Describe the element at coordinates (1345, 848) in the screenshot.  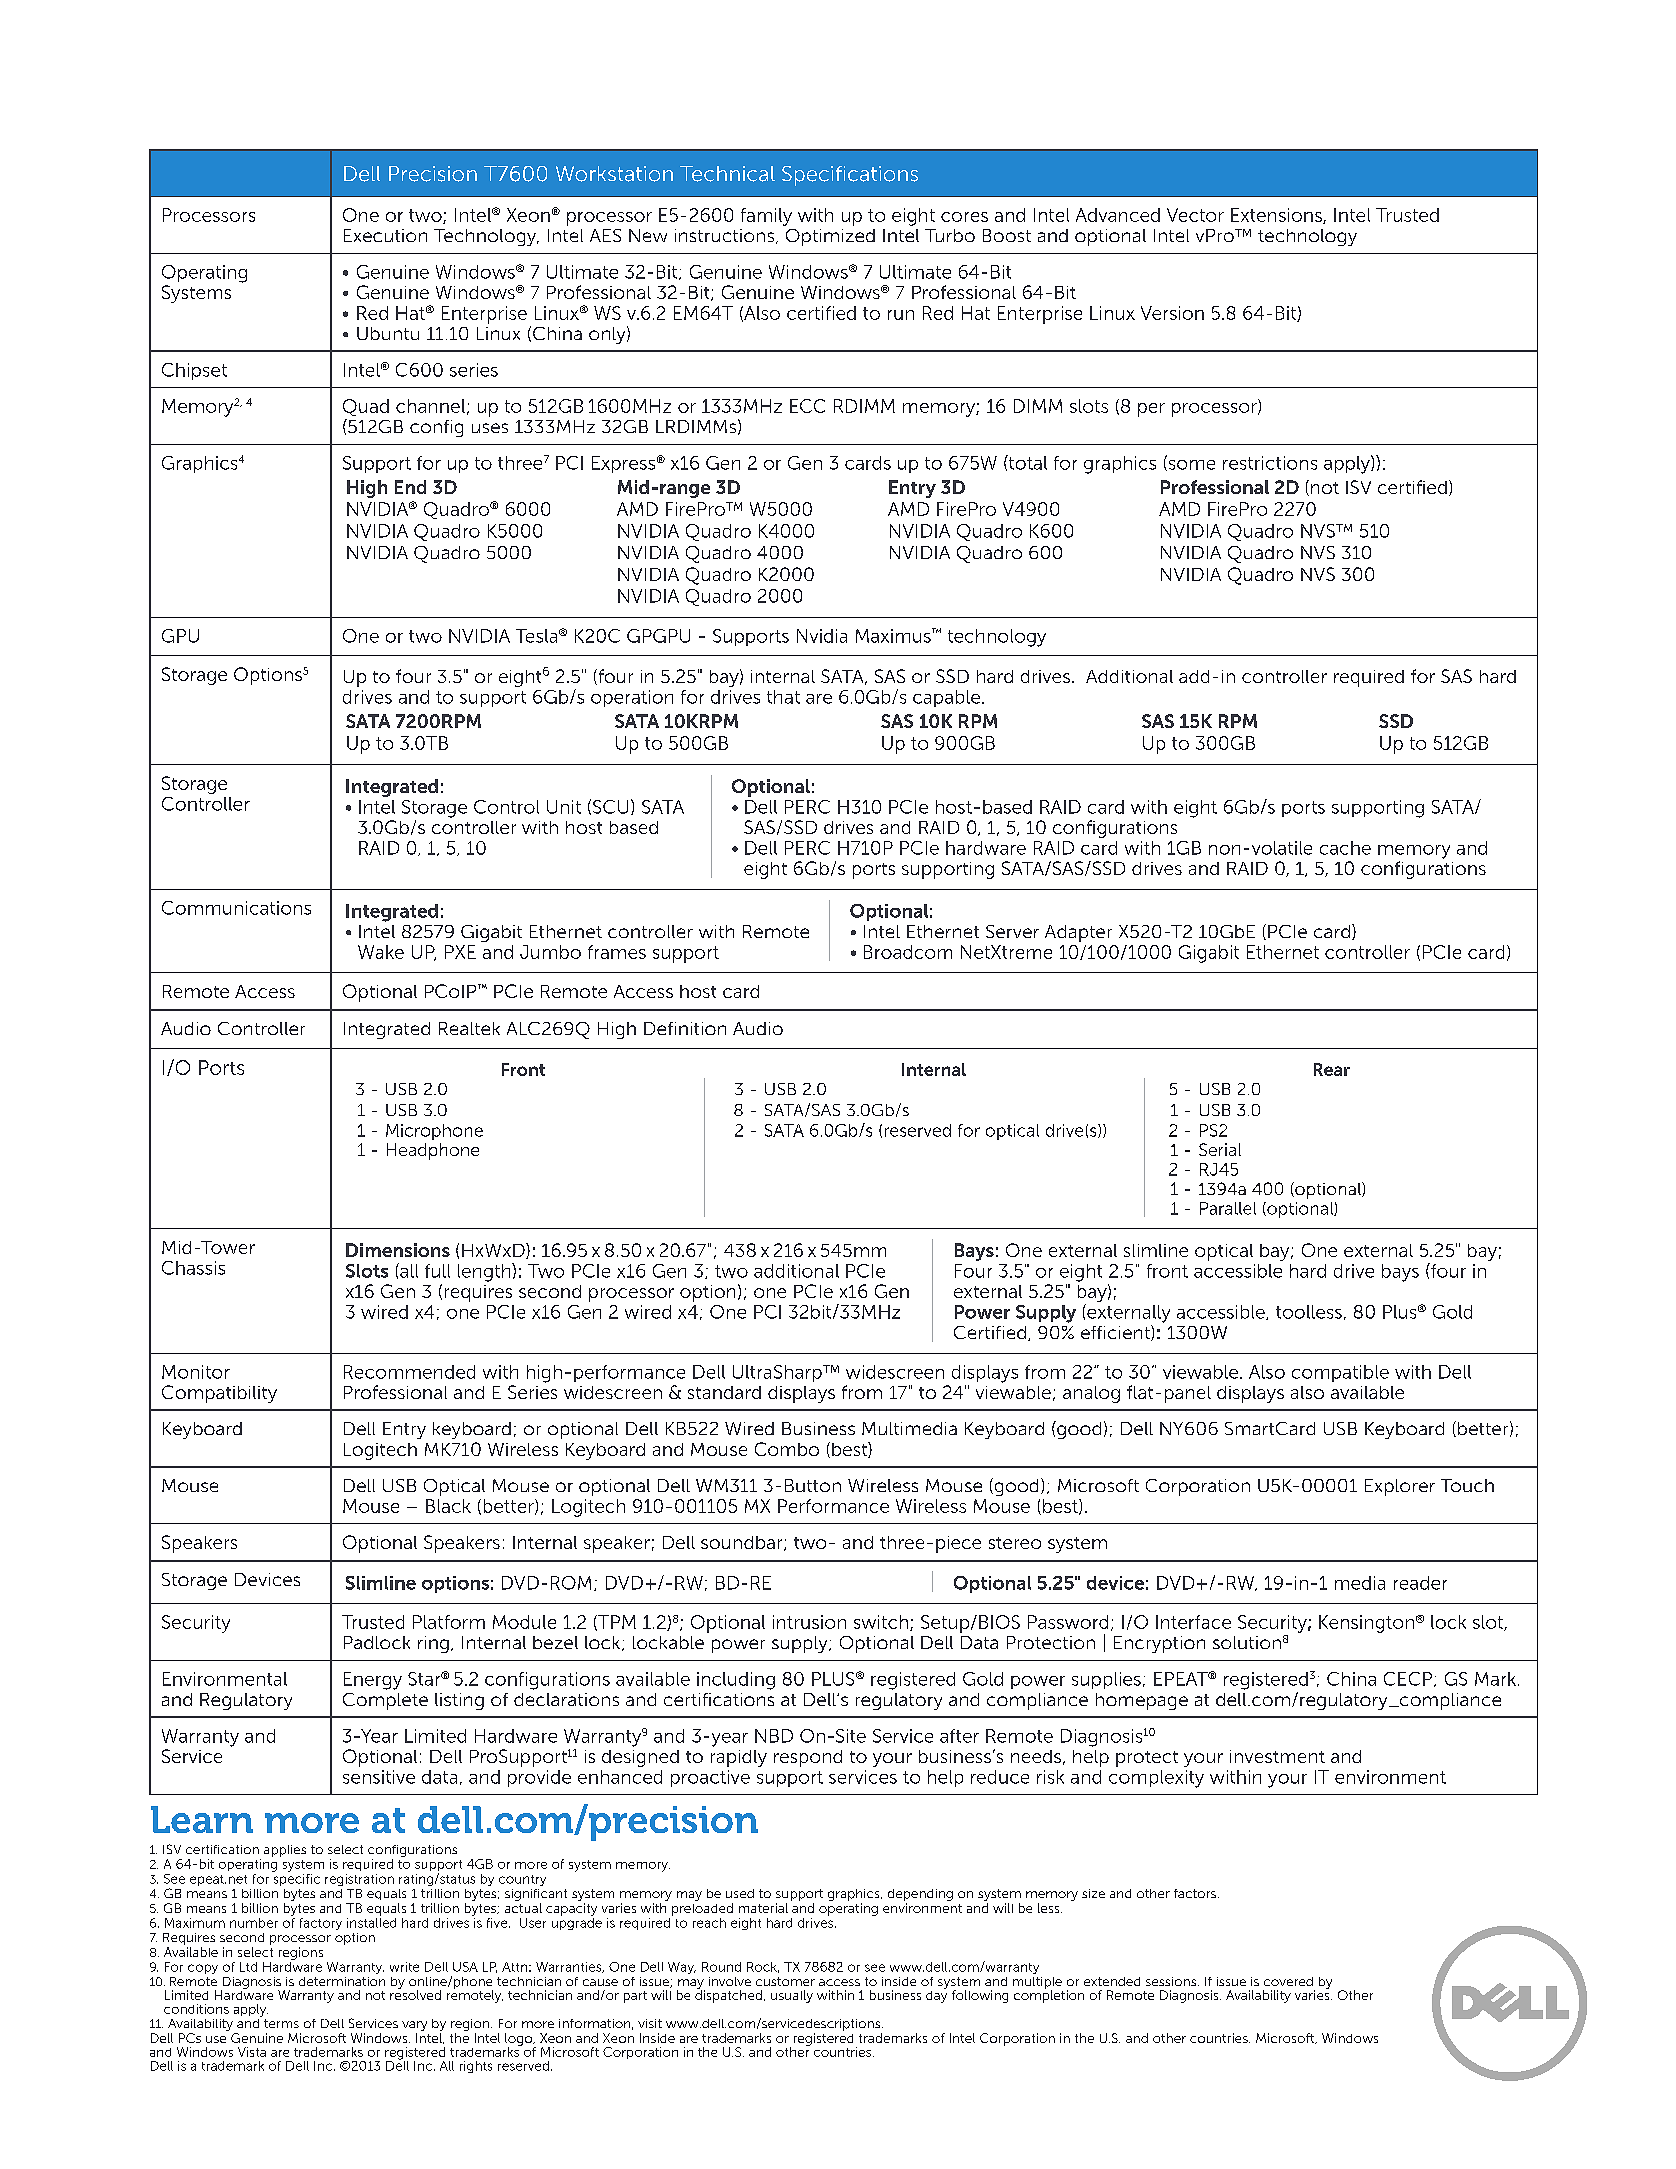
I see `cache` at that location.
